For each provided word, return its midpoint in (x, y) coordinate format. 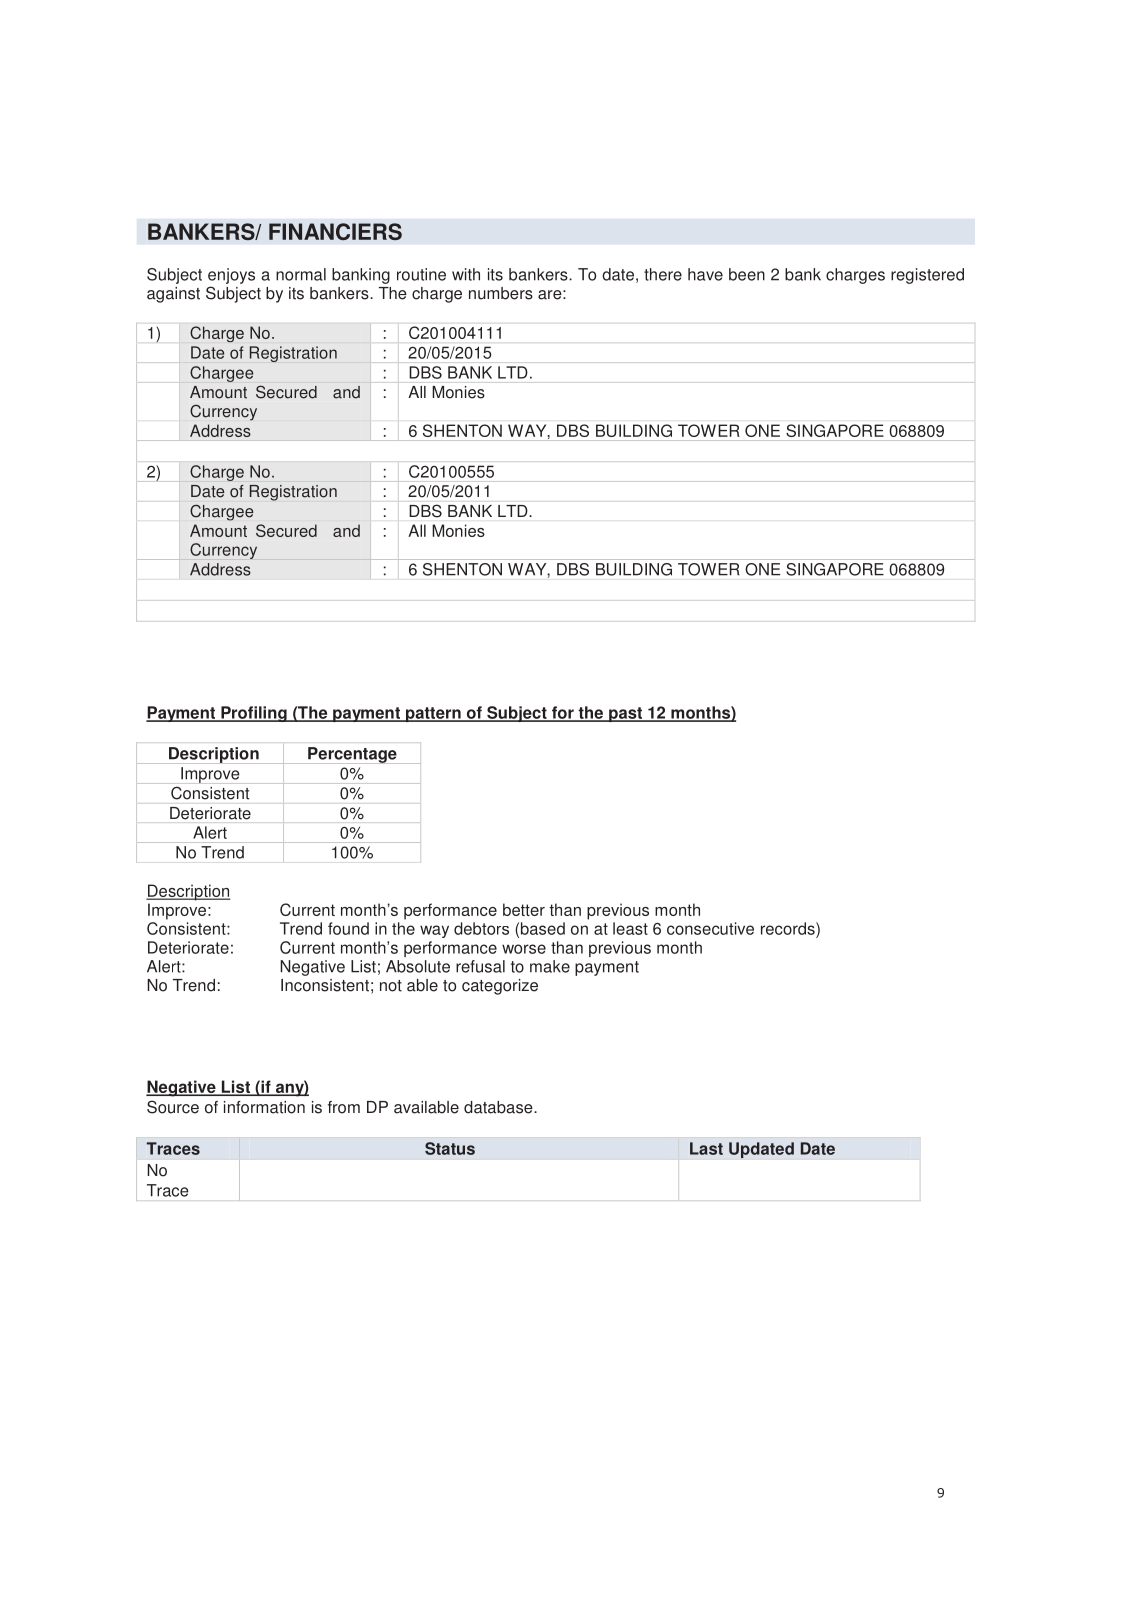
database (499, 1107)
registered (927, 276)
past (625, 714)
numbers (501, 293)
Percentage (352, 755)
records (789, 928)
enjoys (231, 276)
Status (450, 1148)
